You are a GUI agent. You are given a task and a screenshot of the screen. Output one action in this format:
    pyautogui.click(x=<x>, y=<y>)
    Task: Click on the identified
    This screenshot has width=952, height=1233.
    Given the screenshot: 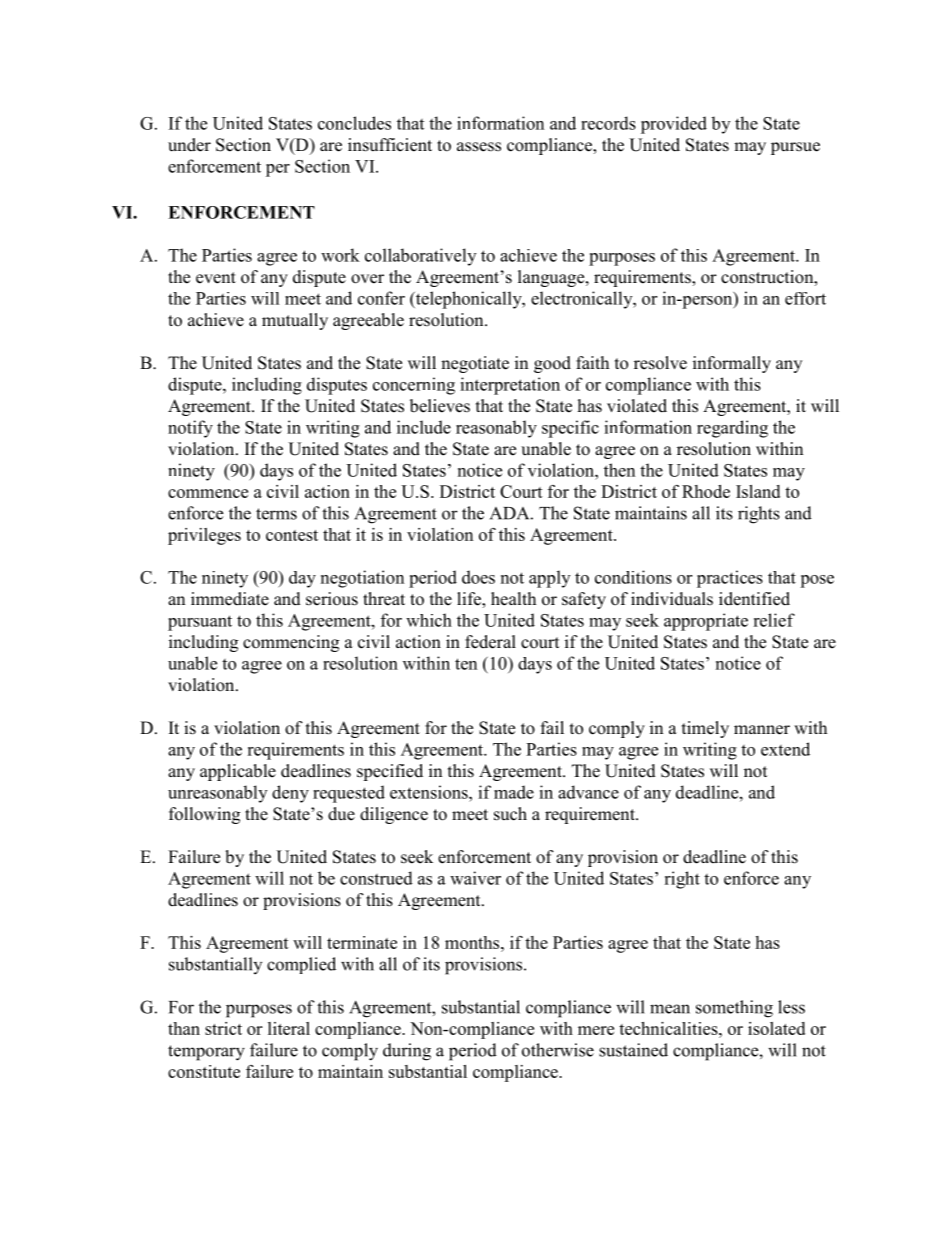 What is the action you would take?
    pyautogui.click(x=754, y=599)
